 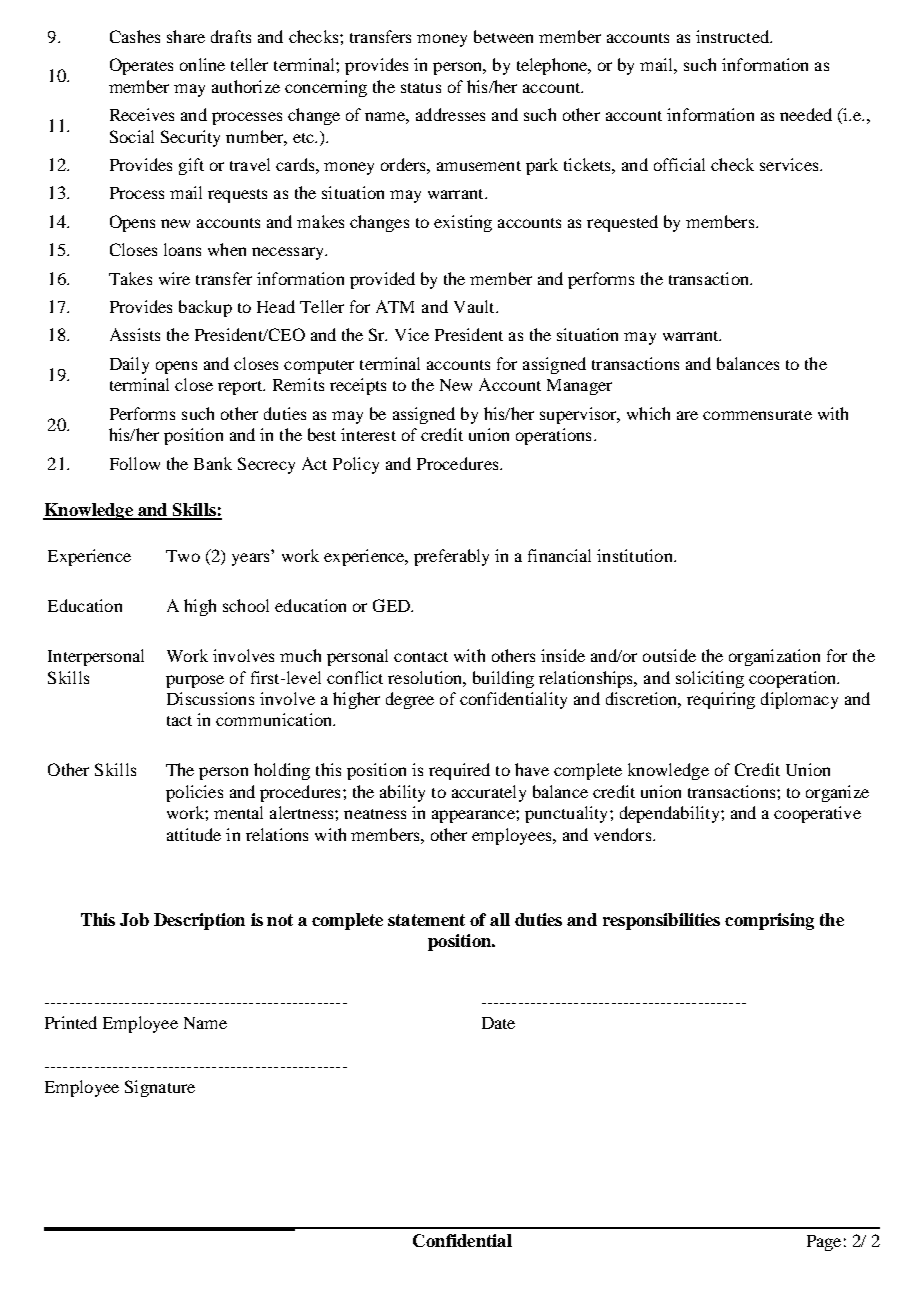 I want to click on commensurate, so click(x=757, y=415).
